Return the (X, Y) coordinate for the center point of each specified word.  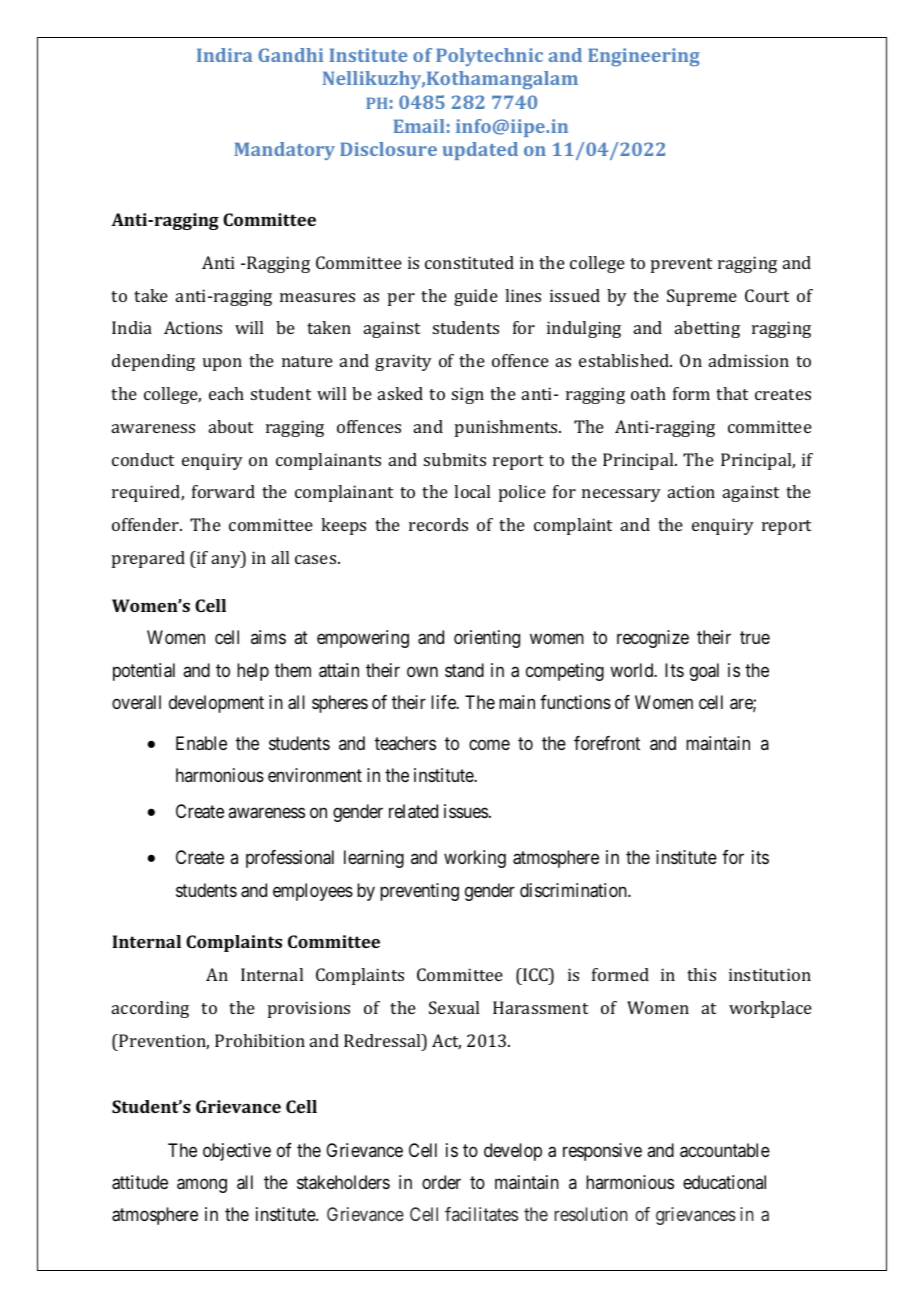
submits (455, 459)
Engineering (644, 57)
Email (418, 126)
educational (724, 1182)
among (202, 1186)
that (732, 393)
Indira (224, 55)
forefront (607, 743)
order (441, 1182)
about (231, 426)
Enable (201, 743)
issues (466, 811)
